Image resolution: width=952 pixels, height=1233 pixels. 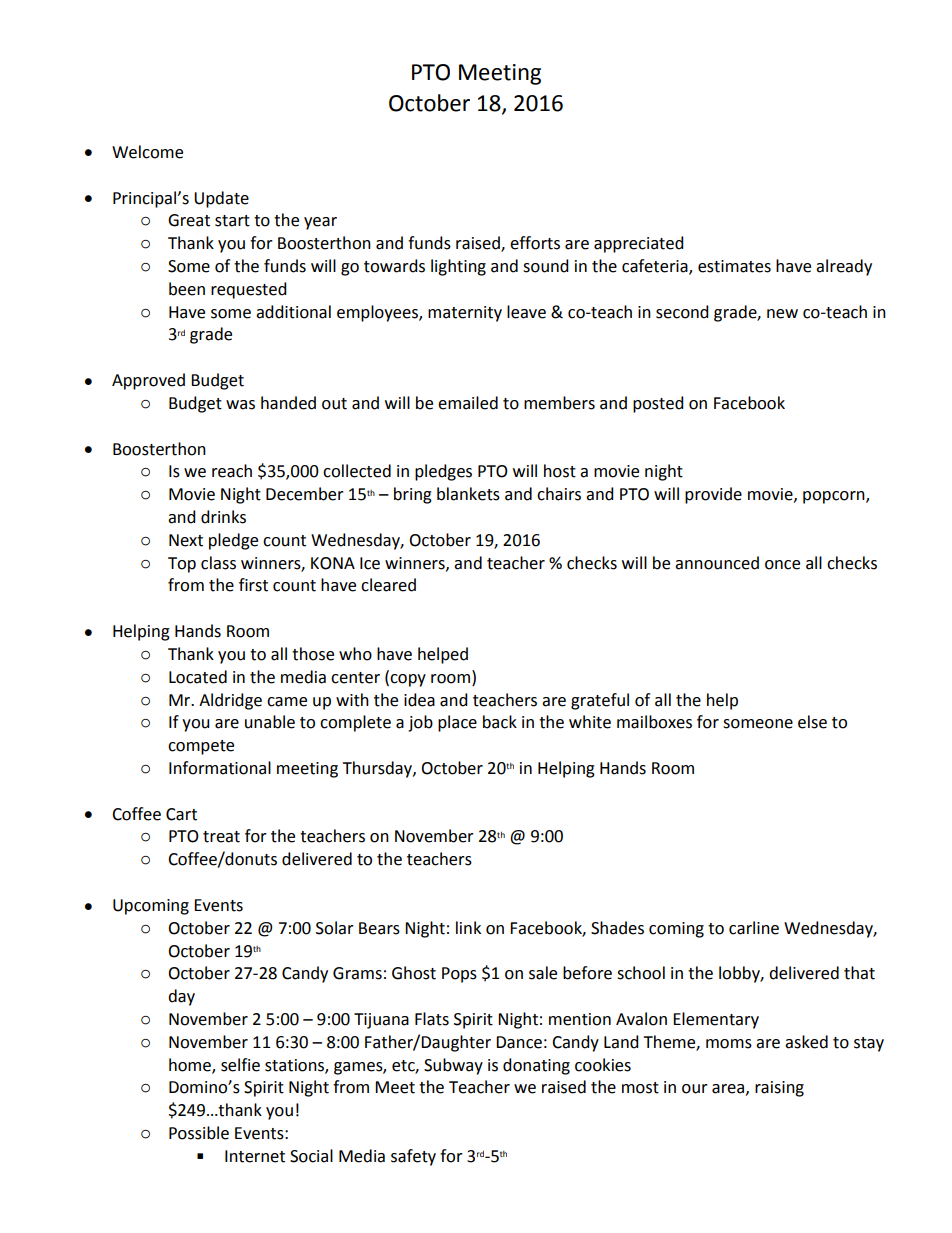 What do you see at coordinates (734, 266) in the screenshot?
I see `estimates` at bounding box center [734, 266].
